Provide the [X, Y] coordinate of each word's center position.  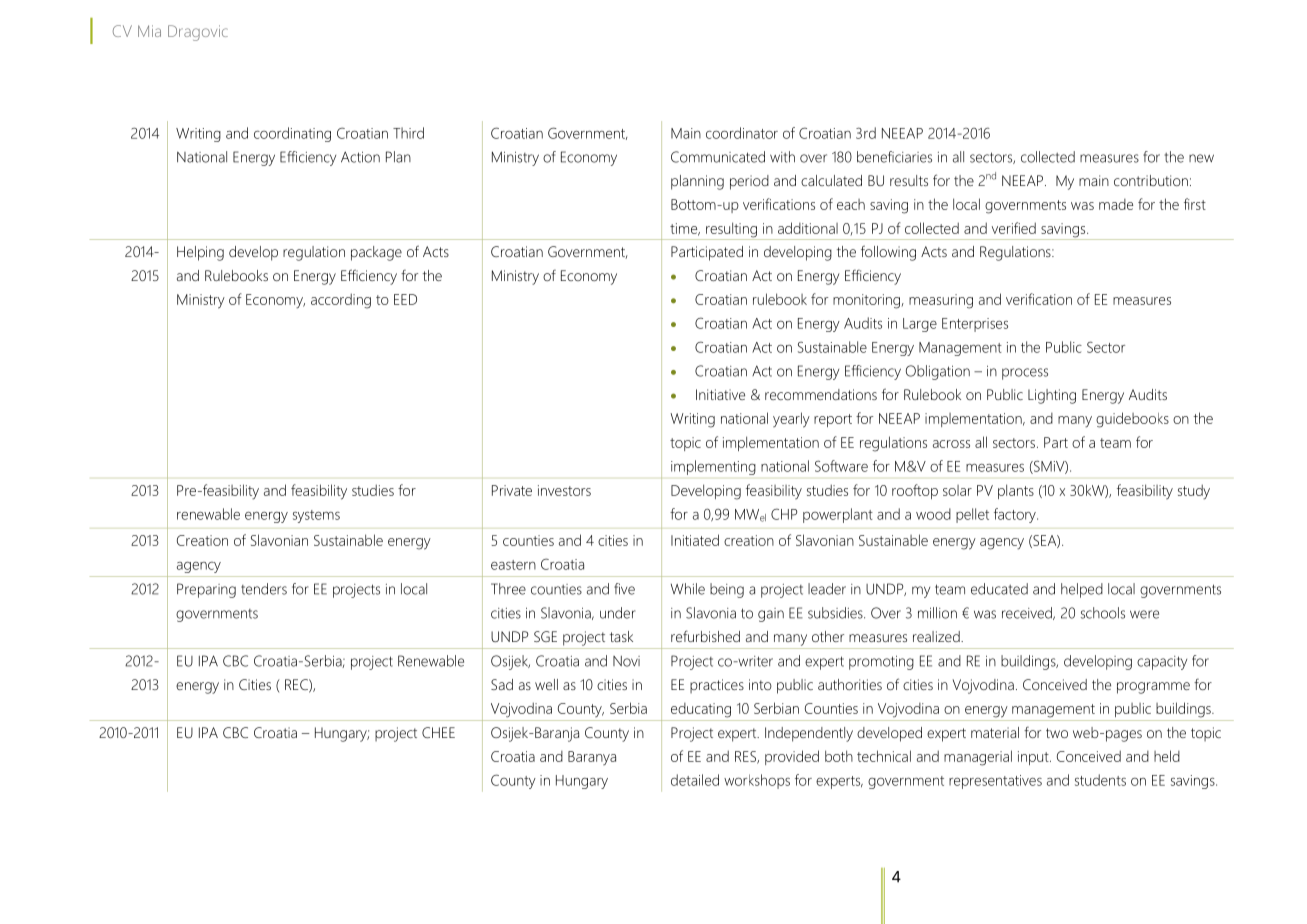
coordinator [742, 133]
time [685, 229]
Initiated [695, 540]
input [1034, 758]
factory [1016, 515]
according [341, 301]
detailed [695, 780]
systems [316, 516]
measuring [941, 301]
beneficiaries [894, 157]
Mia [149, 31]
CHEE [438, 732]
